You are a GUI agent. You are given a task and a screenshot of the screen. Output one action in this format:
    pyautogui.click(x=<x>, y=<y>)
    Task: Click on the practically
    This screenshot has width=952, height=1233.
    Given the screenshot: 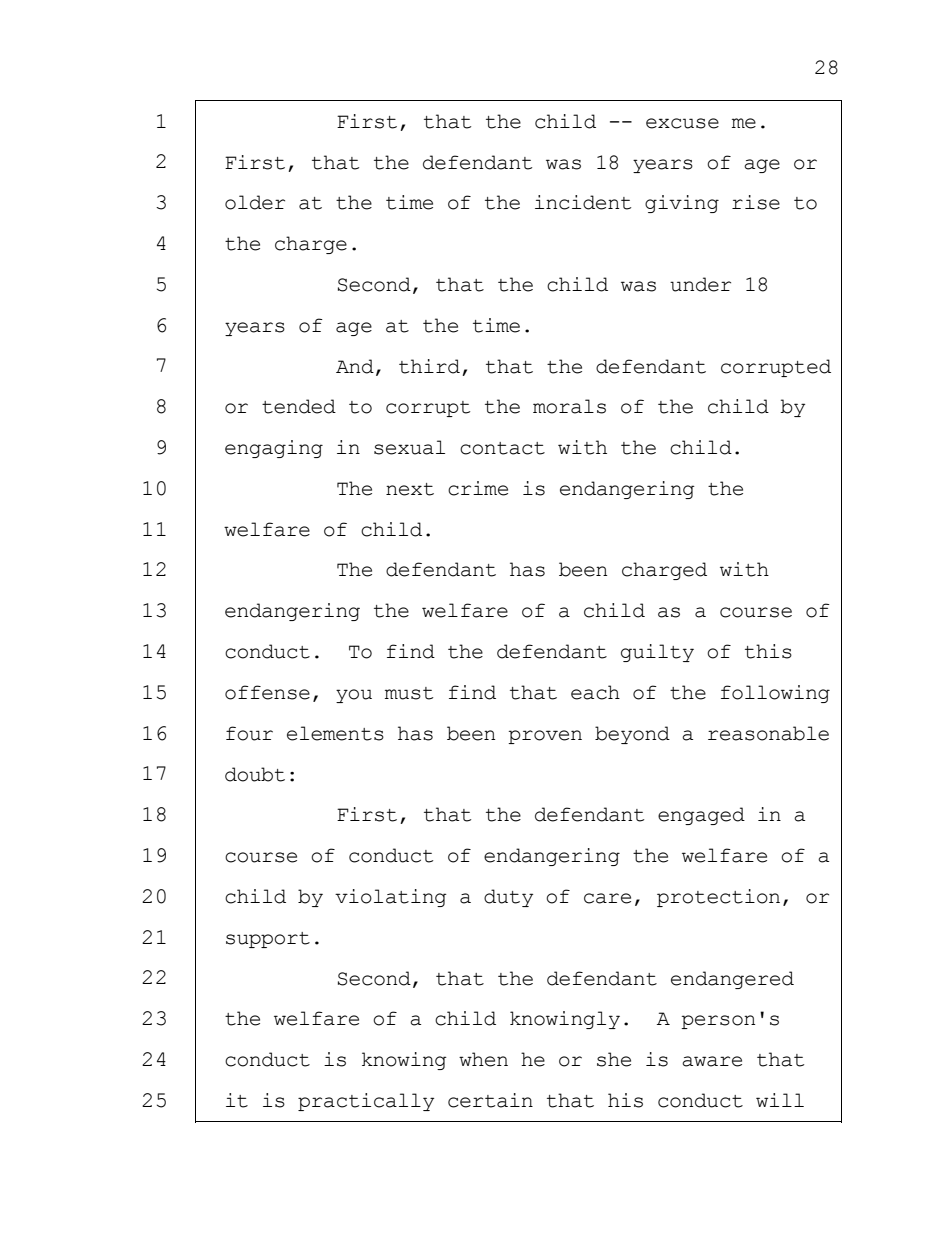 What is the action you would take?
    pyautogui.click(x=366, y=1102)
